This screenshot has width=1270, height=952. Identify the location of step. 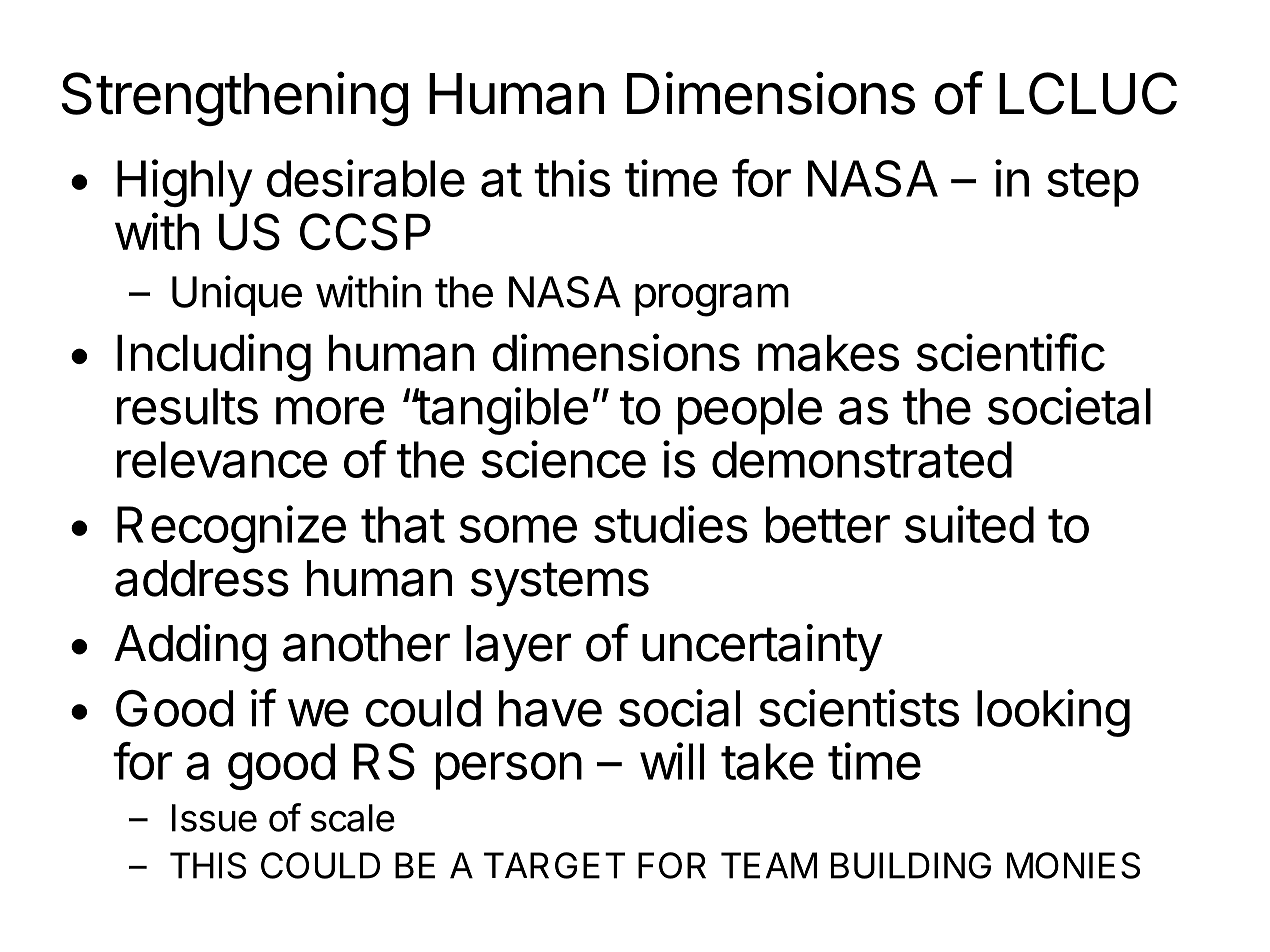
(1093, 185).
